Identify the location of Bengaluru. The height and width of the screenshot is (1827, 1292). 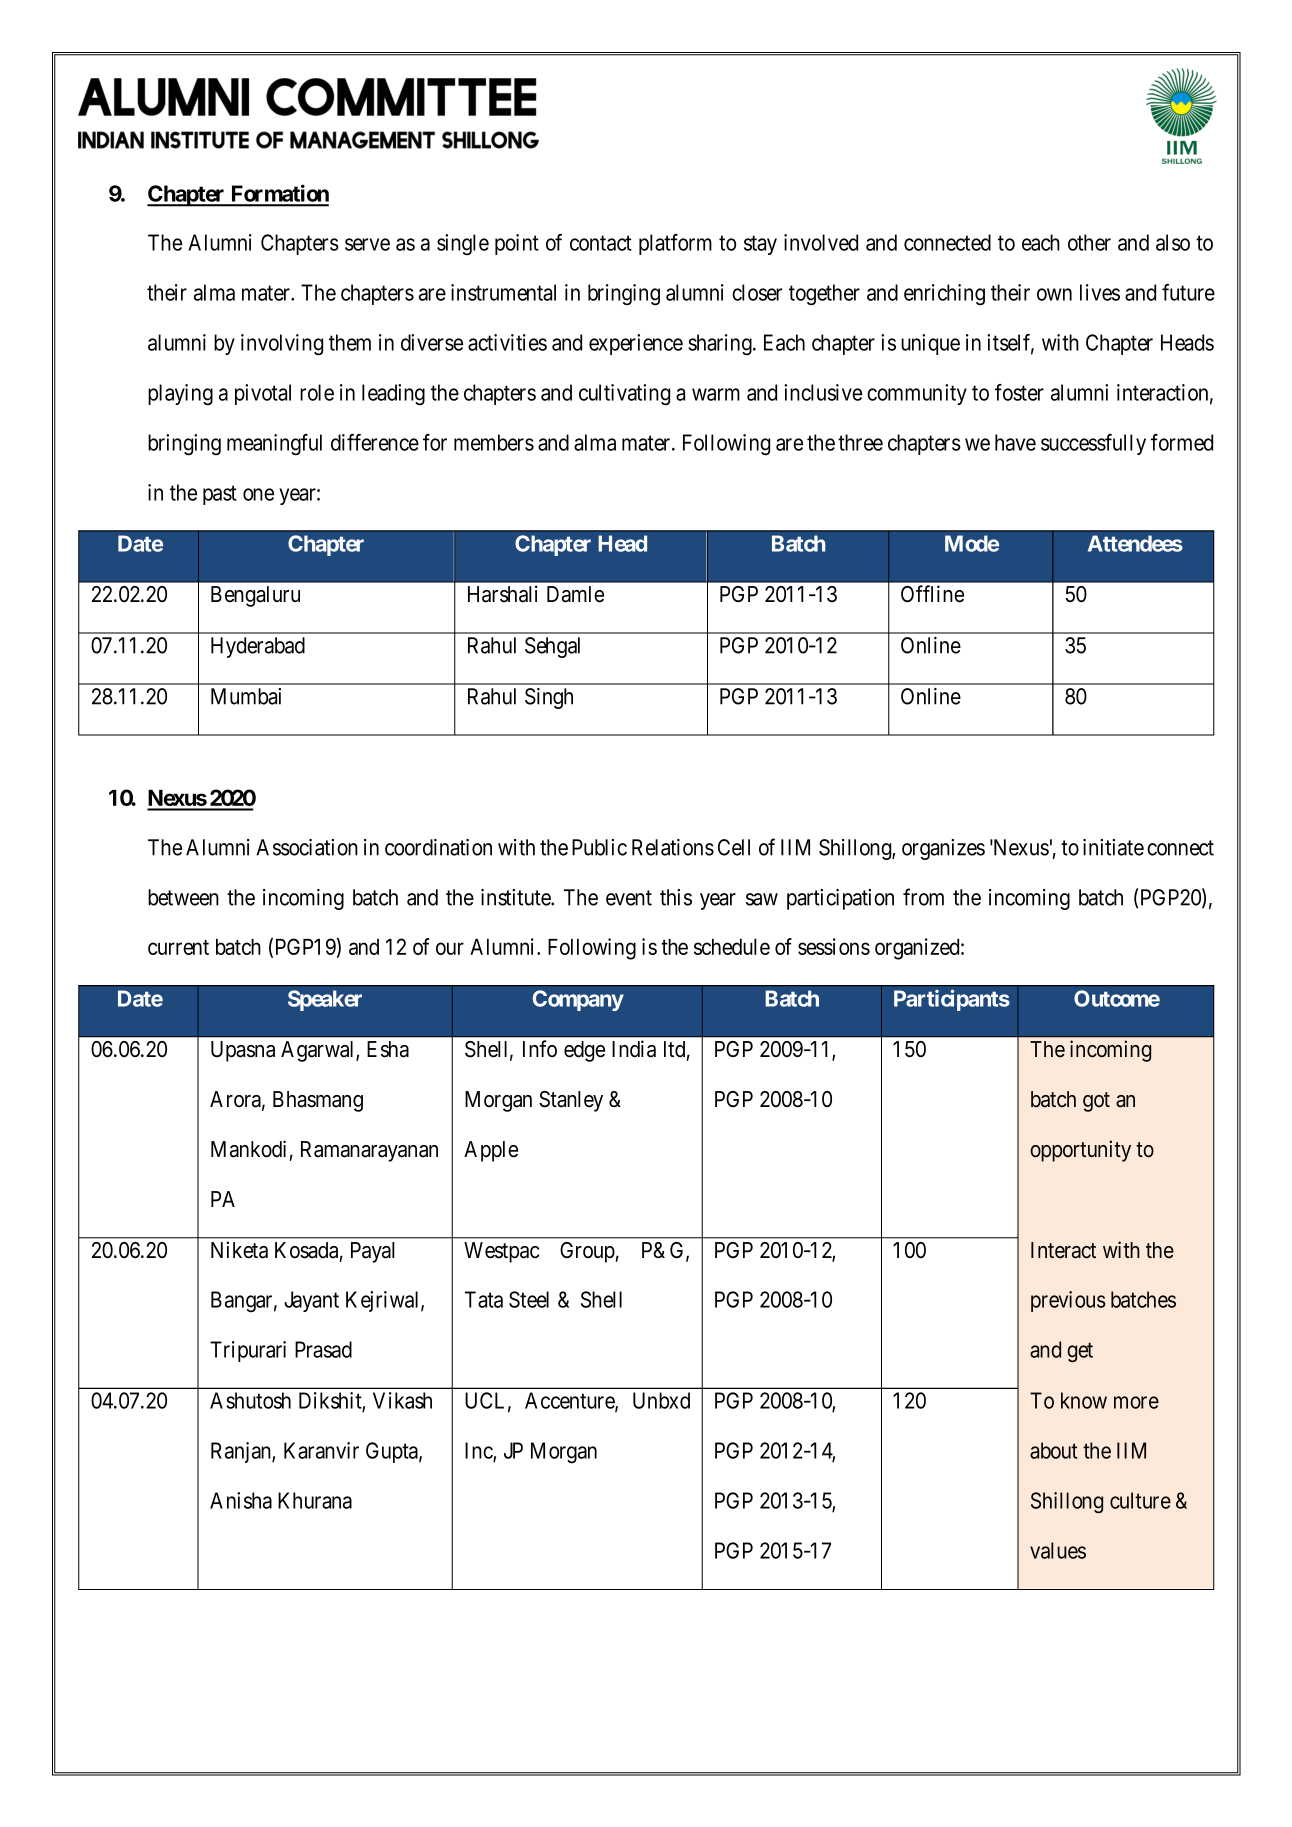
(255, 596).
